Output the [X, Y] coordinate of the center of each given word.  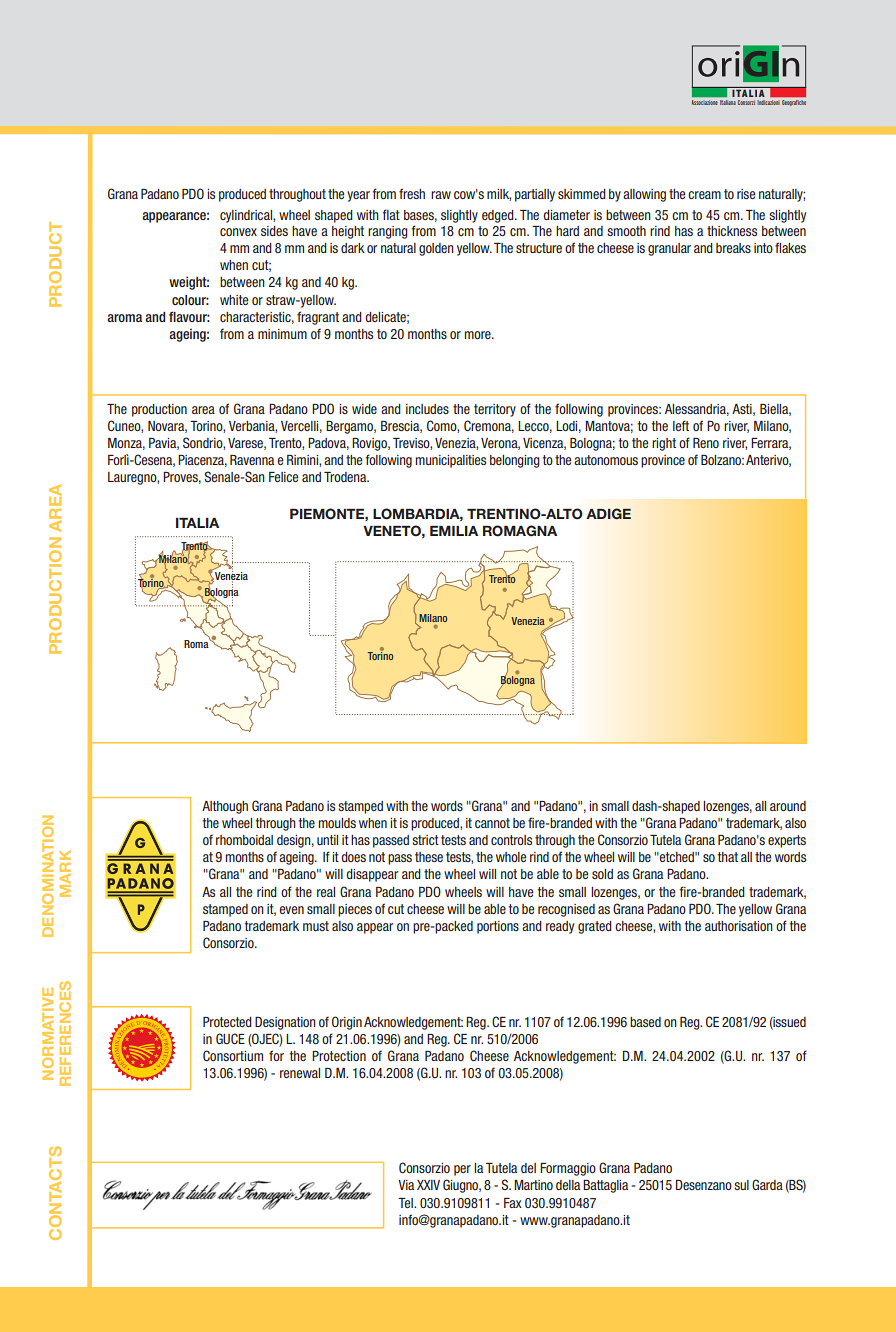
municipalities [451, 461]
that [727, 857]
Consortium [233, 1055]
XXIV [428, 1185]
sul [741, 1185]
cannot [492, 823]
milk [499, 195]
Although [225, 807]
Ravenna [252, 460]
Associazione [705, 102]
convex [238, 232]
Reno [706, 443]
